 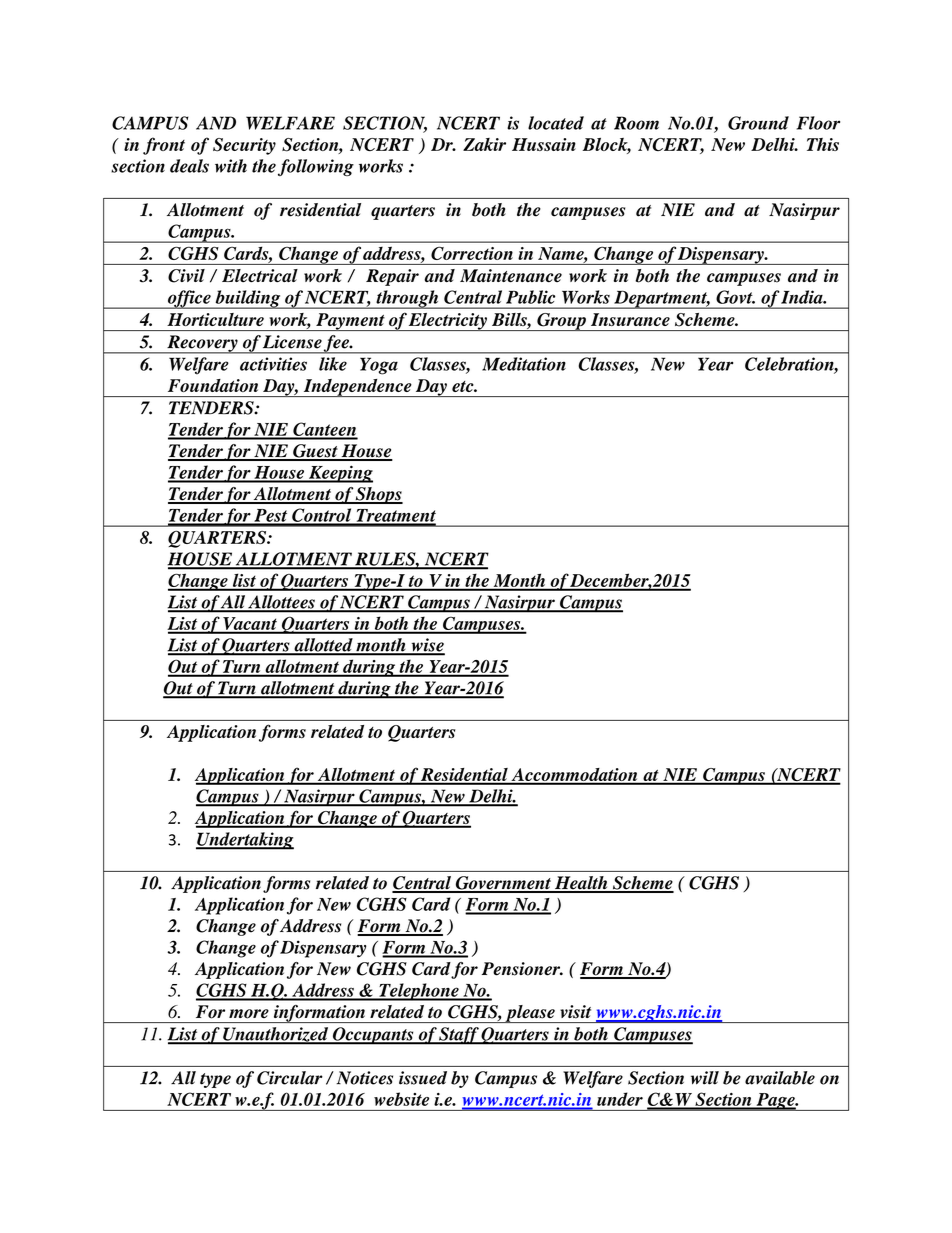 What do you see at coordinates (323, 646) in the image?
I see `allotted` at bounding box center [323, 646].
